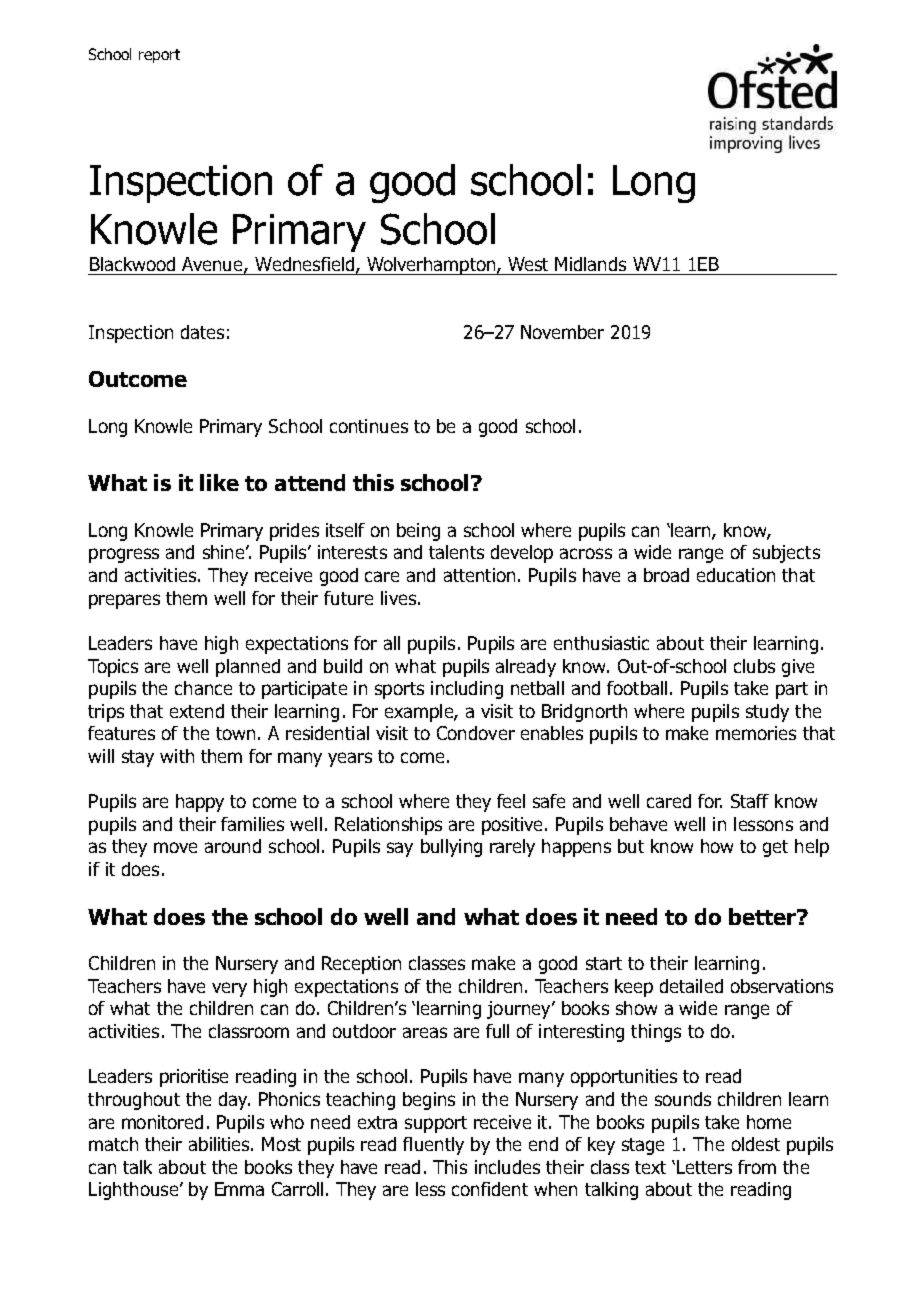 Image resolution: width=924 pixels, height=1310 pixels. I want to click on Midlands, so click(590, 264).
